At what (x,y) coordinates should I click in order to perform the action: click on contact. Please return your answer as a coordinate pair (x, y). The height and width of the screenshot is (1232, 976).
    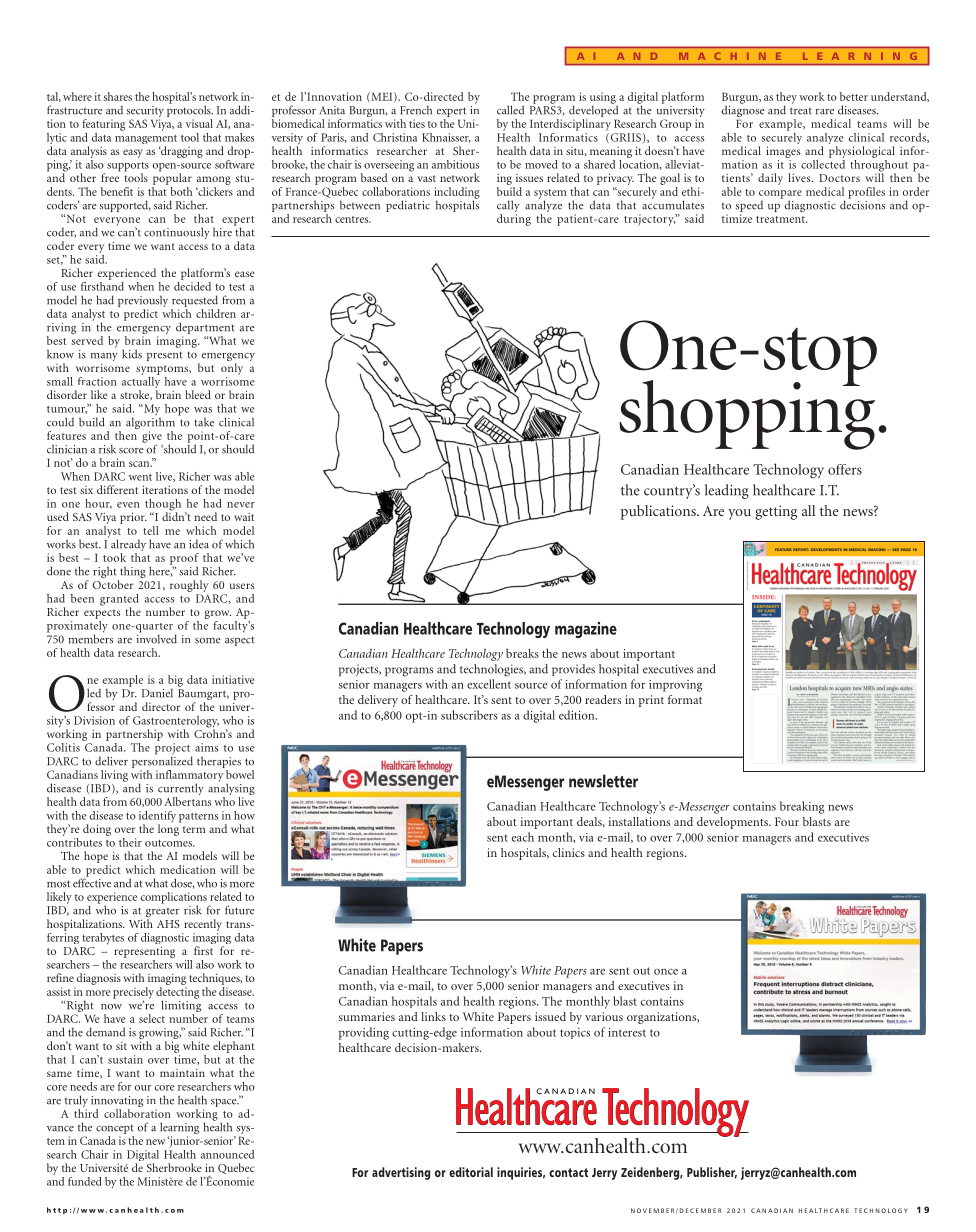
    Looking at the image, I should click on (568, 1172).
